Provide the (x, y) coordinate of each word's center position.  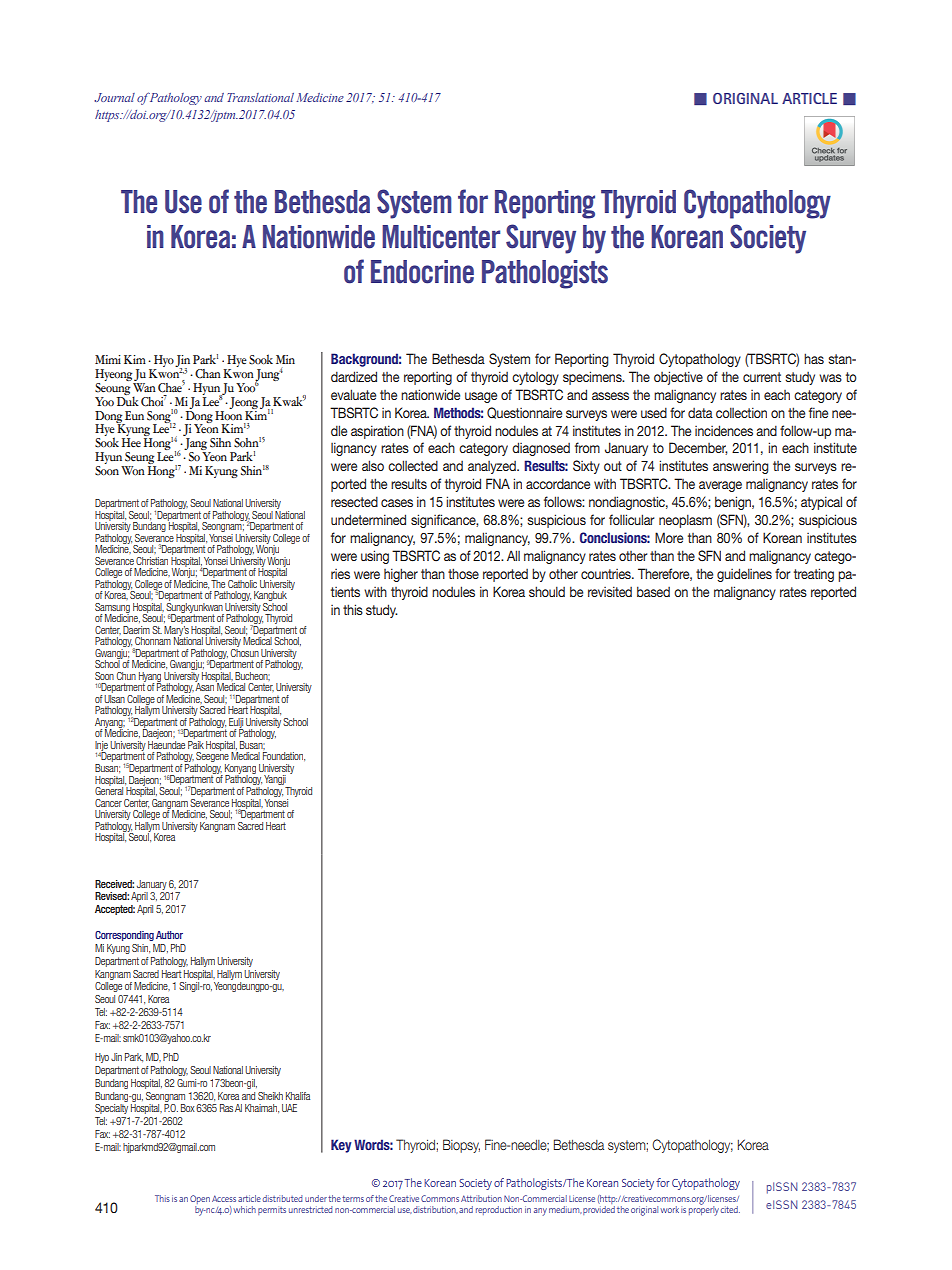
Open (200, 1199)
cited (730, 1209)
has (814, 358)
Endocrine (422, 272)
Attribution (481, 1198)
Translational (260, 97)
